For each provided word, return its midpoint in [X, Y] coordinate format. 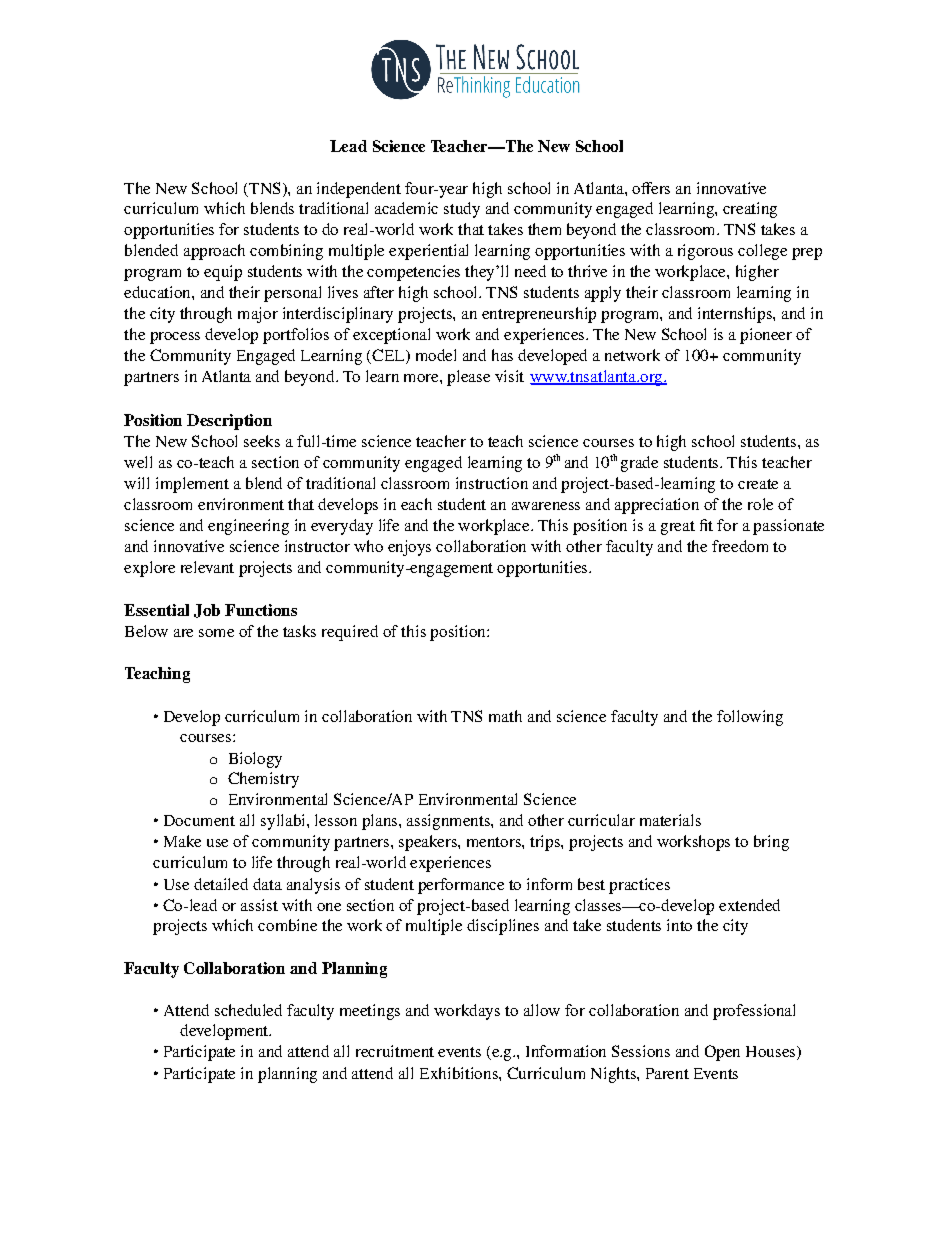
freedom [740, 546]
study [462, 210]
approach [214, 252]
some [216, 633]
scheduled [248, 1010]
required [350, 633]
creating [750, 210]
